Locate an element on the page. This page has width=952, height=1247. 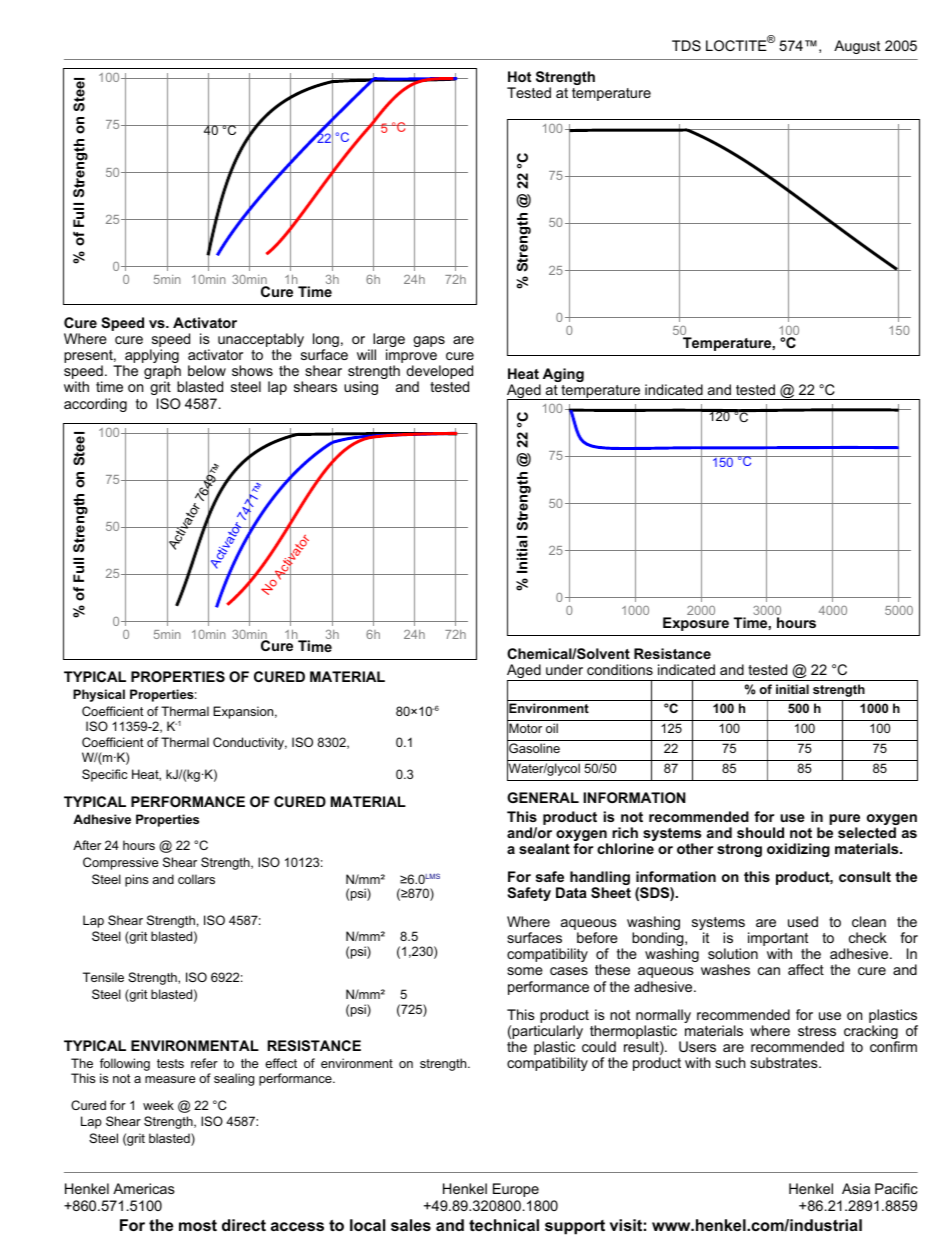
under is located at coordinates (564, 669).
